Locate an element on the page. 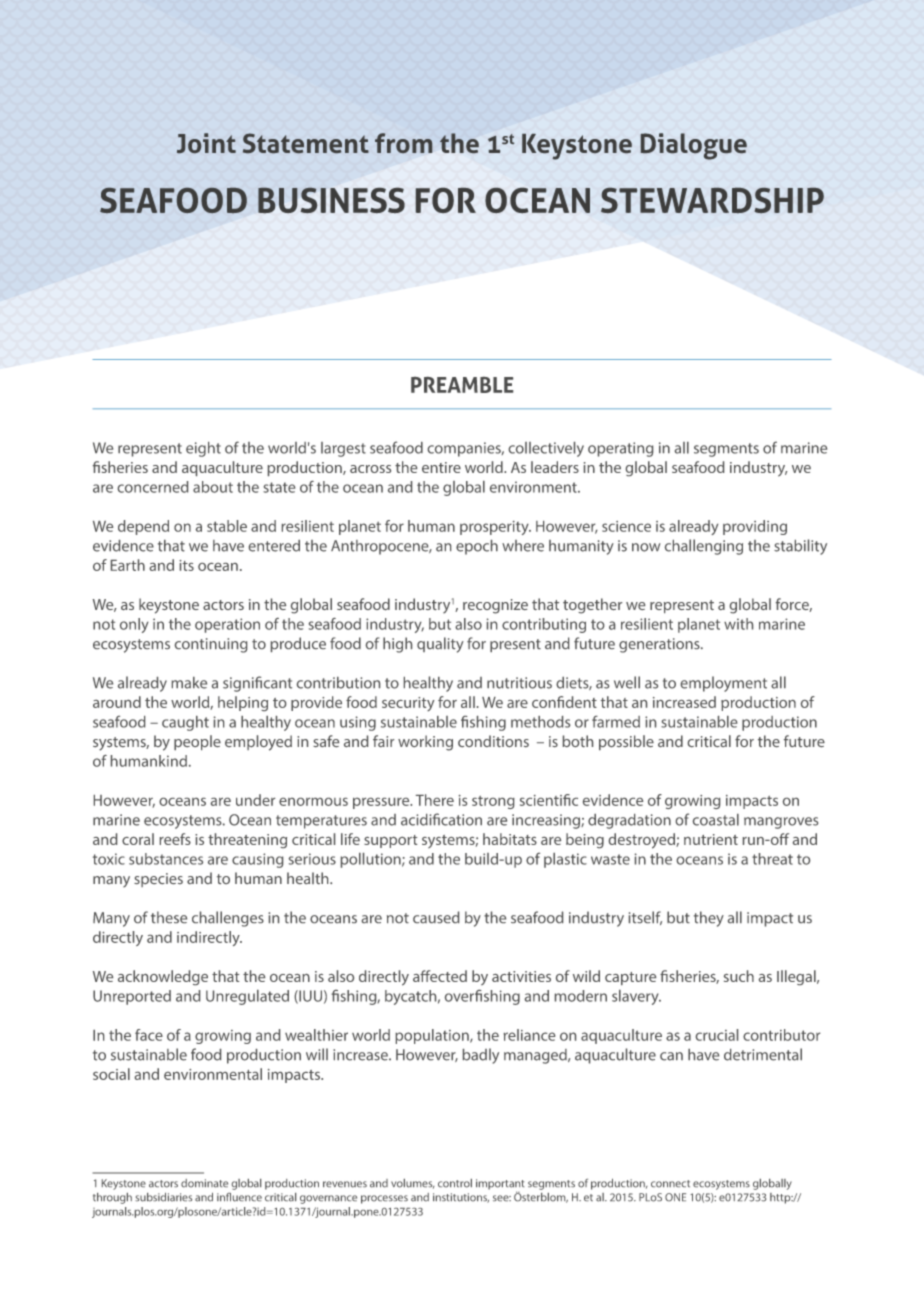  employment is located at coordinates (724, 684).
